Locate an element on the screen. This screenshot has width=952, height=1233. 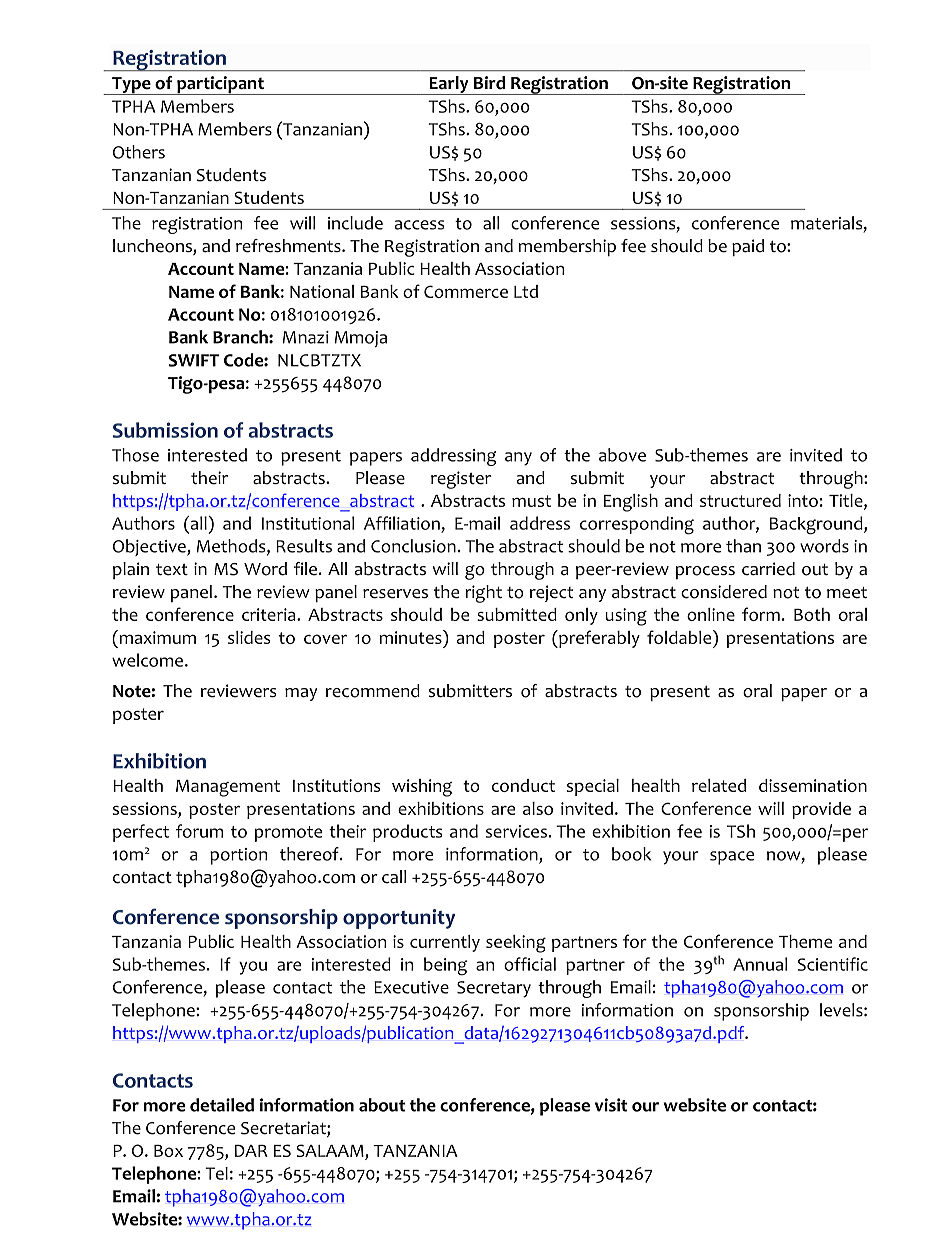
detailed is located at coordinates (222, 1105).
